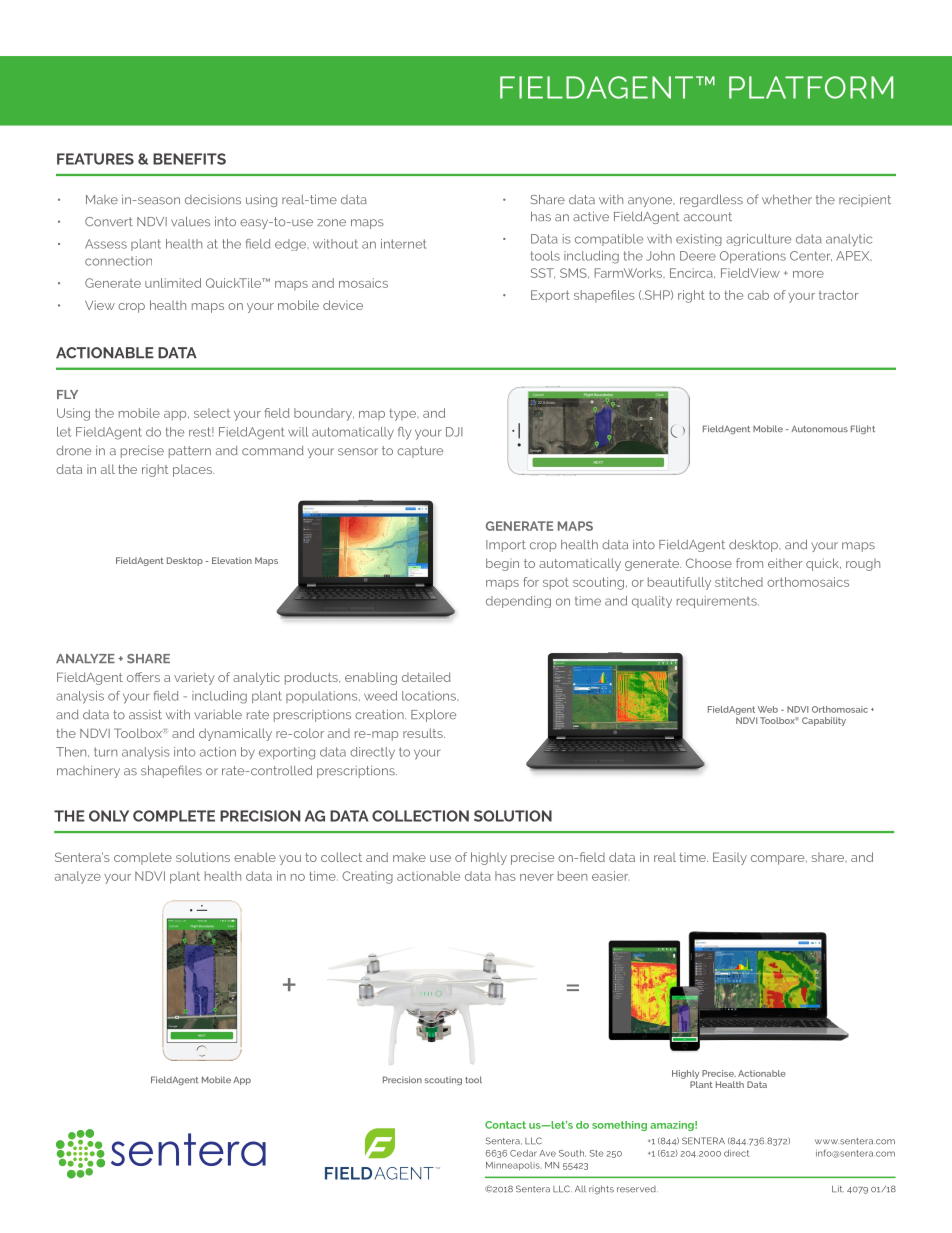  What do you see at coordinates (811, 87) in the screenshot?
I see `PLATFORM` at bounding box center [811, 87].
